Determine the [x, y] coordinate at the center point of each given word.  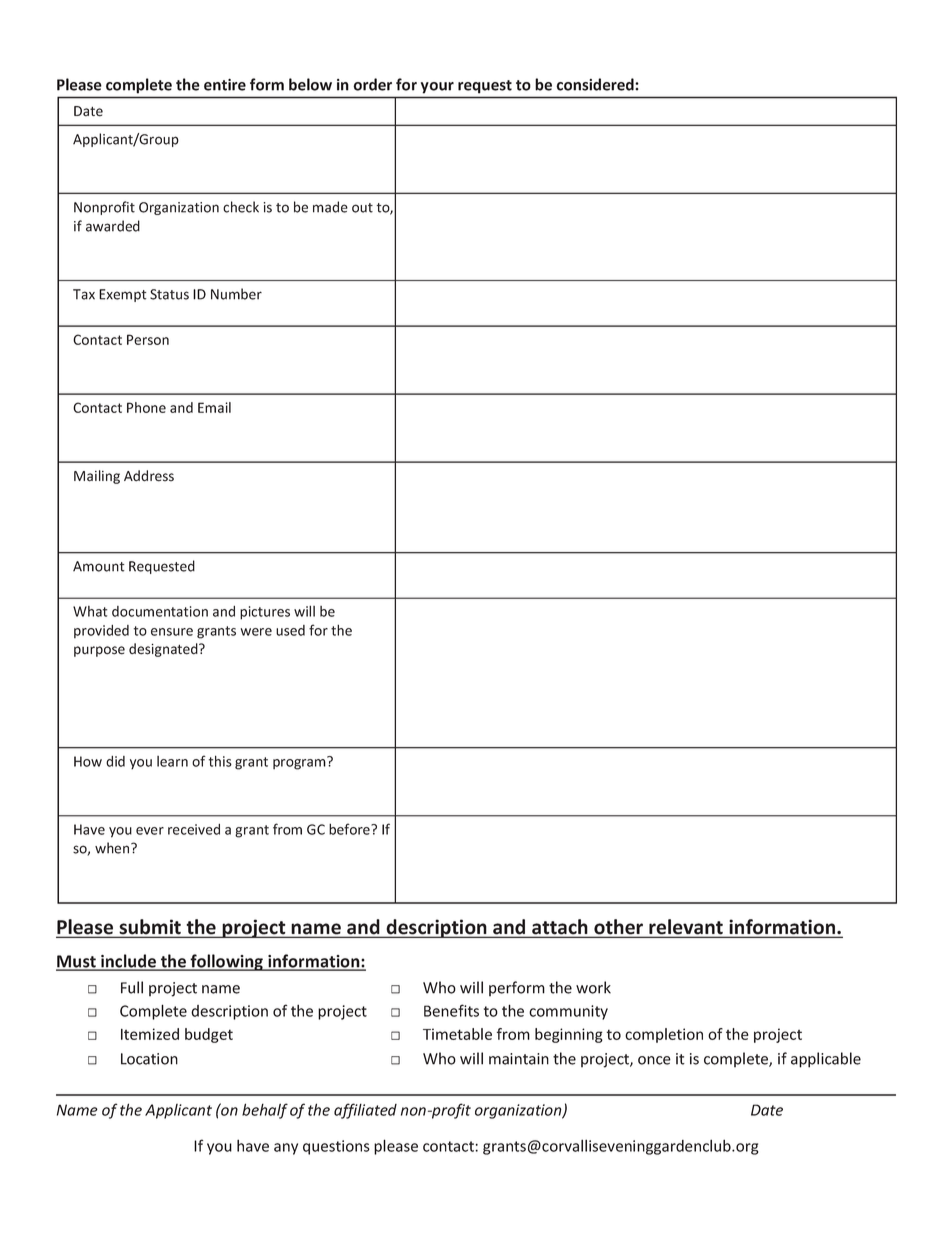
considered [596, 84]
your [437, 87]
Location [149, 1059]
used [290, 630]
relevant [686, 928]
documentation [160, 611]
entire [225, 85]
